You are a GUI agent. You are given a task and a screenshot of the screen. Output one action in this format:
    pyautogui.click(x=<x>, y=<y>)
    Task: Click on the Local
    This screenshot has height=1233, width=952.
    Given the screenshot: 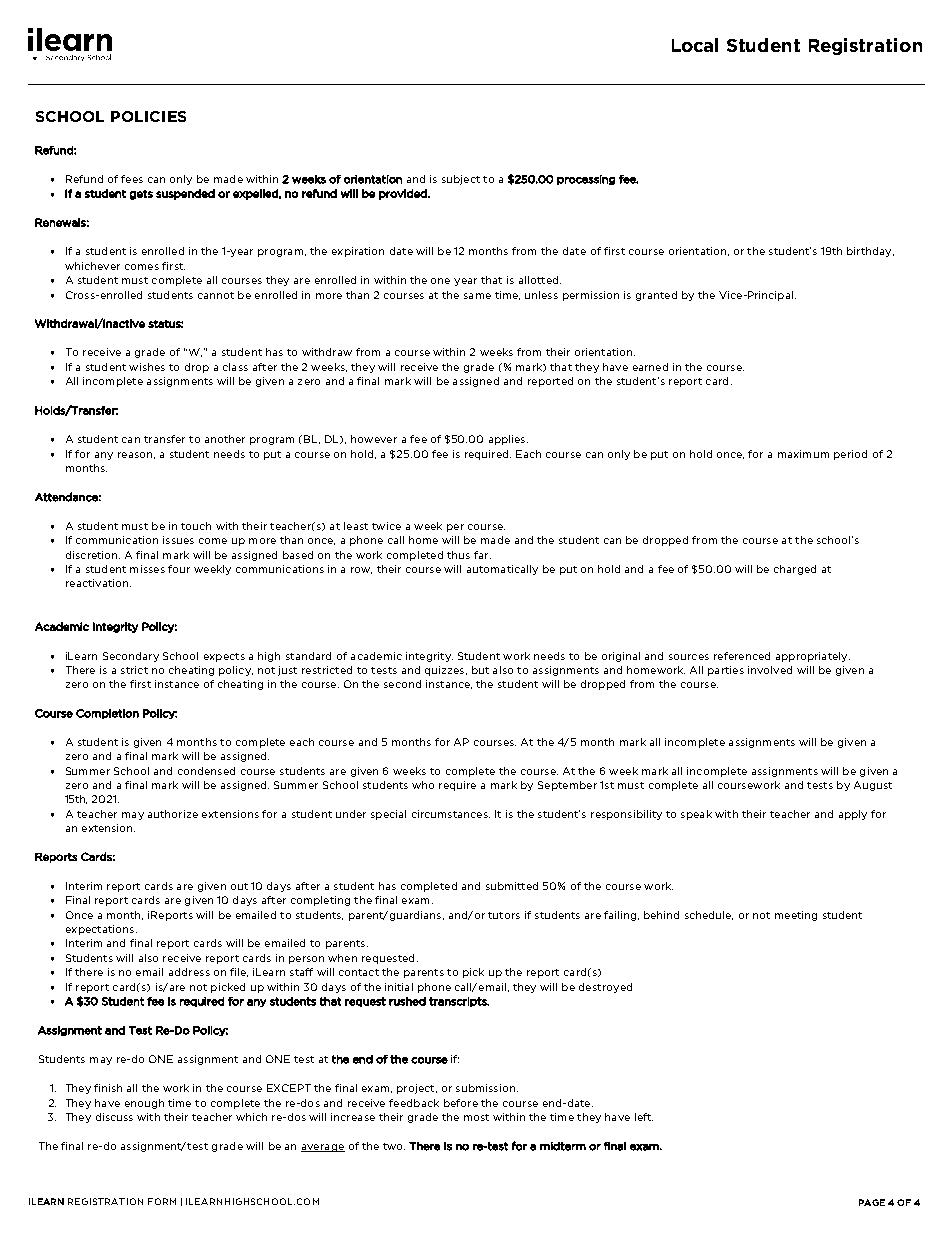 What is the action you would take?
    pyautogui.click(x=695, y=45)
